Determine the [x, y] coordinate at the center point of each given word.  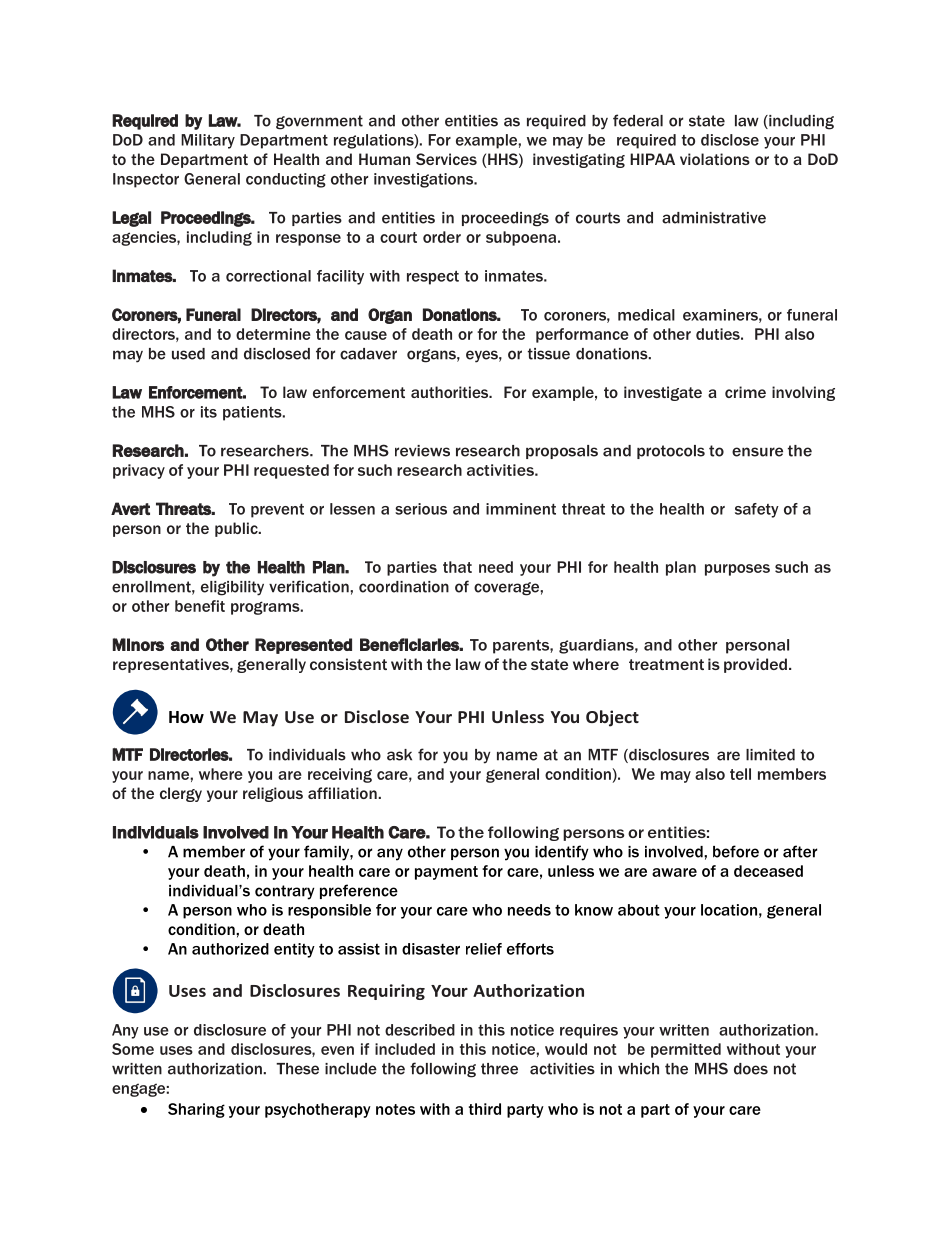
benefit [200, 606]
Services [446, 159]
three [499, 1069]
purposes [737, 570]
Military [208, 141]
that [457, 567]
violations [715, 159]
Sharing [196, 1110]
